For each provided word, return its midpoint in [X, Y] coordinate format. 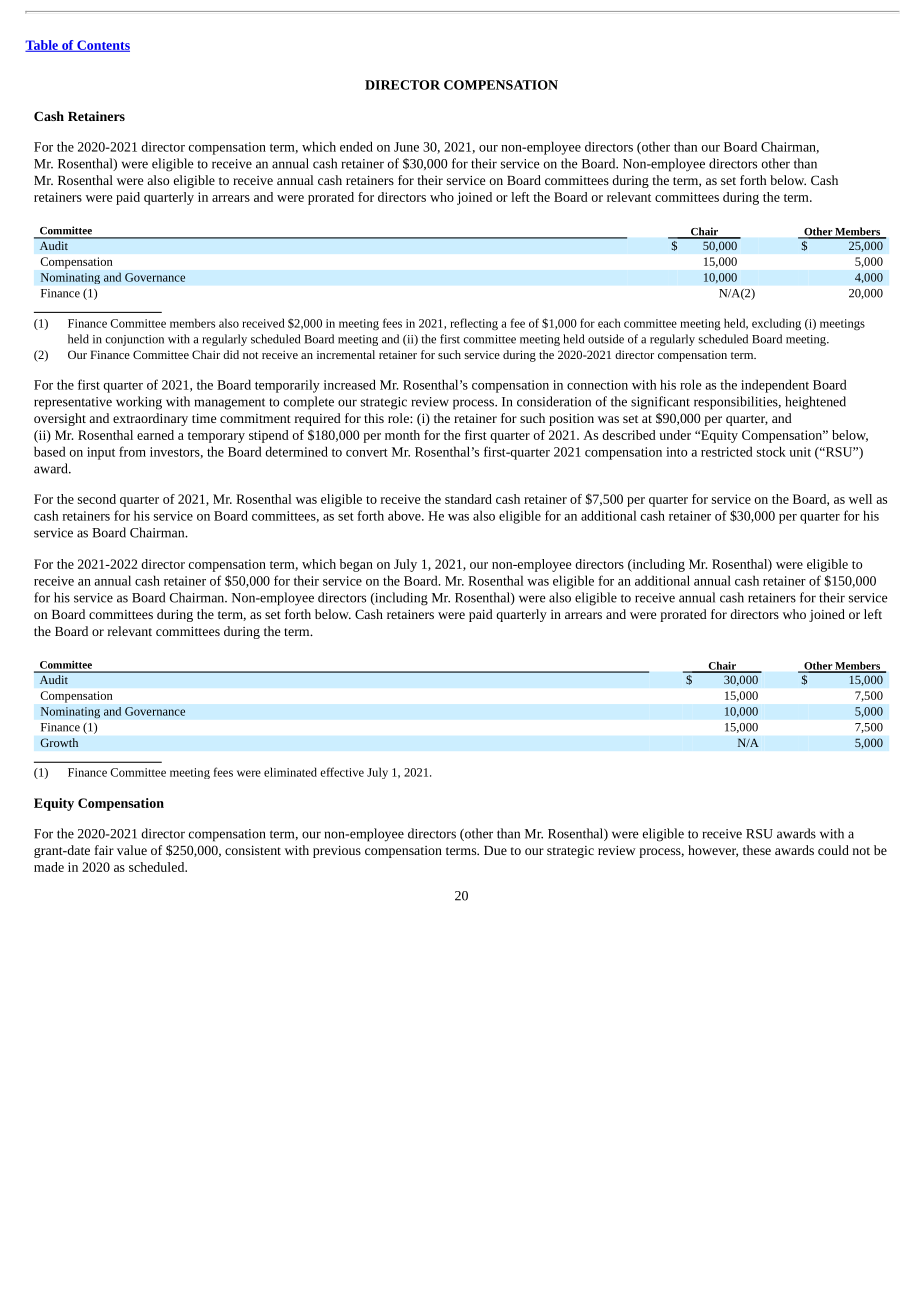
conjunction [134, 340]
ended [356, 146]
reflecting [474, 324]
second [97, 499]
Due [495, 850]
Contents [102, 46]
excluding [776, 324]
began [356, 565]
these [757, 850]
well [860, 499]
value [132, 850]
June [406, 147]
